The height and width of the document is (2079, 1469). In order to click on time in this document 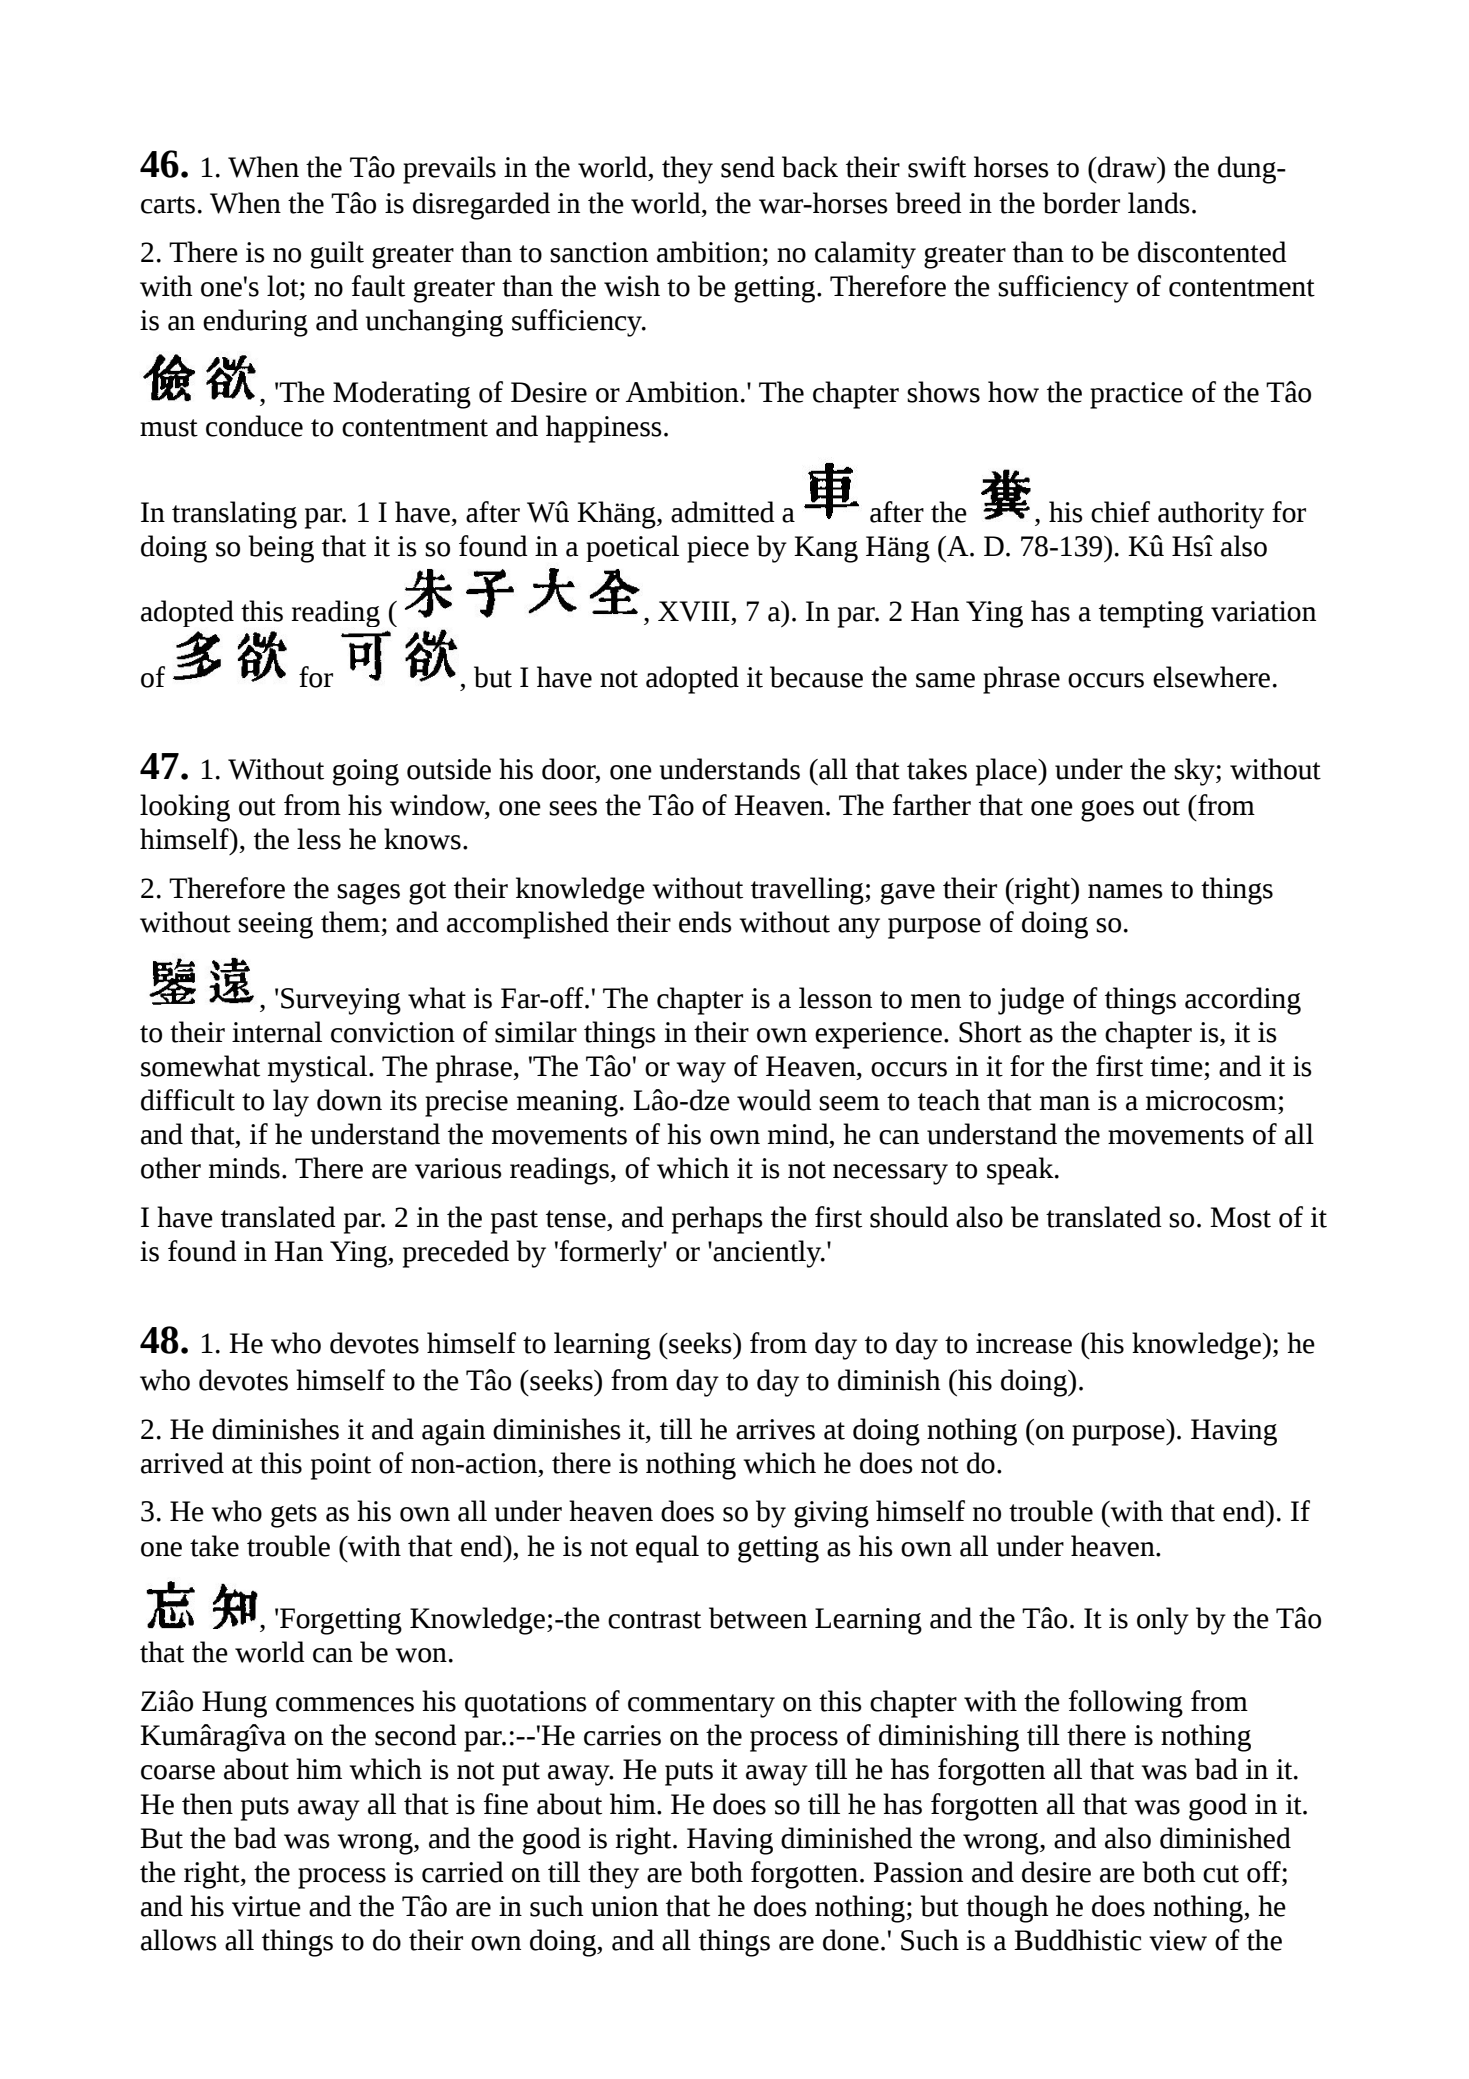, I will do `click(1176, 1066)`.
